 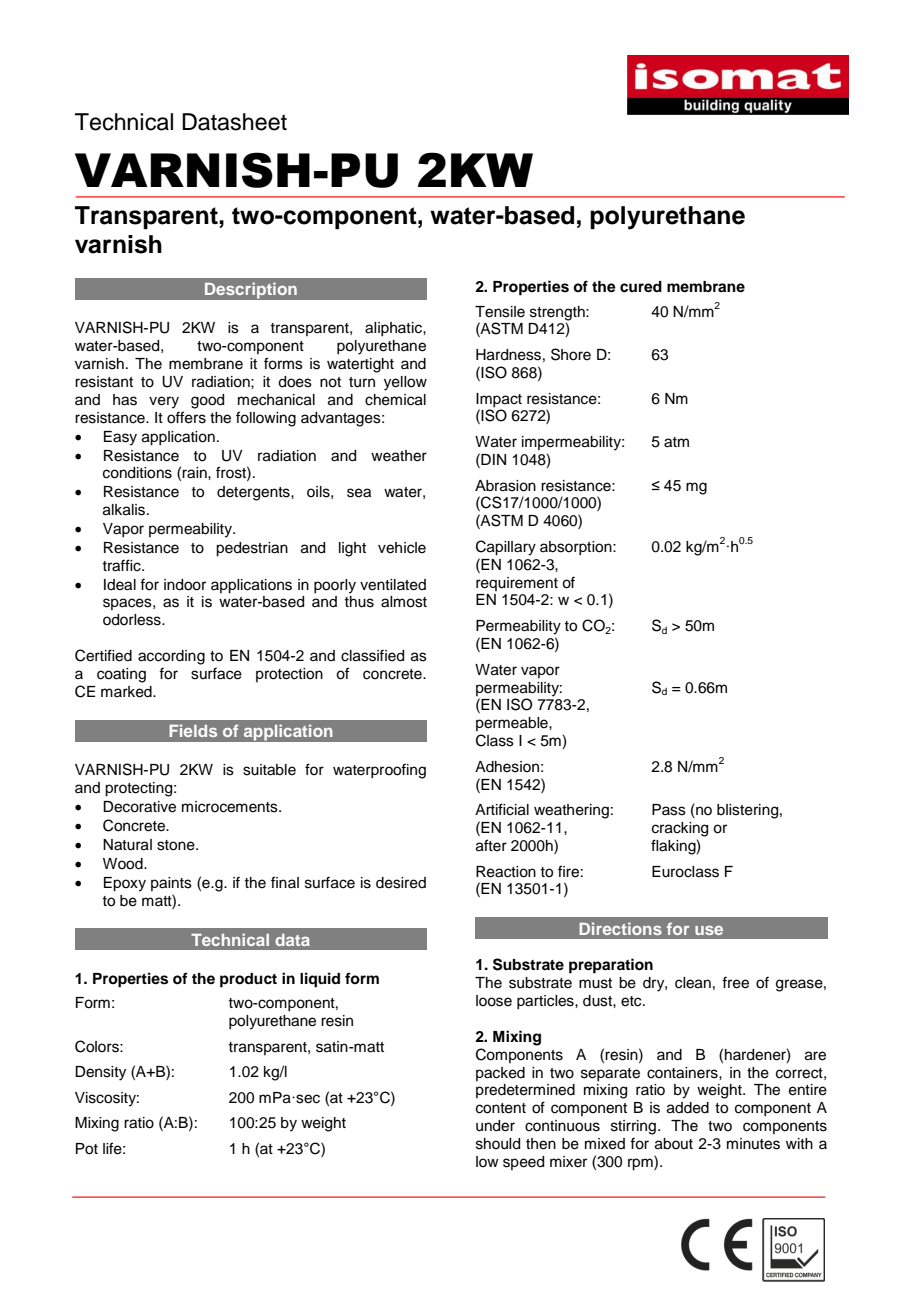 I want to click on permeable, so click(x=513, y=724).
